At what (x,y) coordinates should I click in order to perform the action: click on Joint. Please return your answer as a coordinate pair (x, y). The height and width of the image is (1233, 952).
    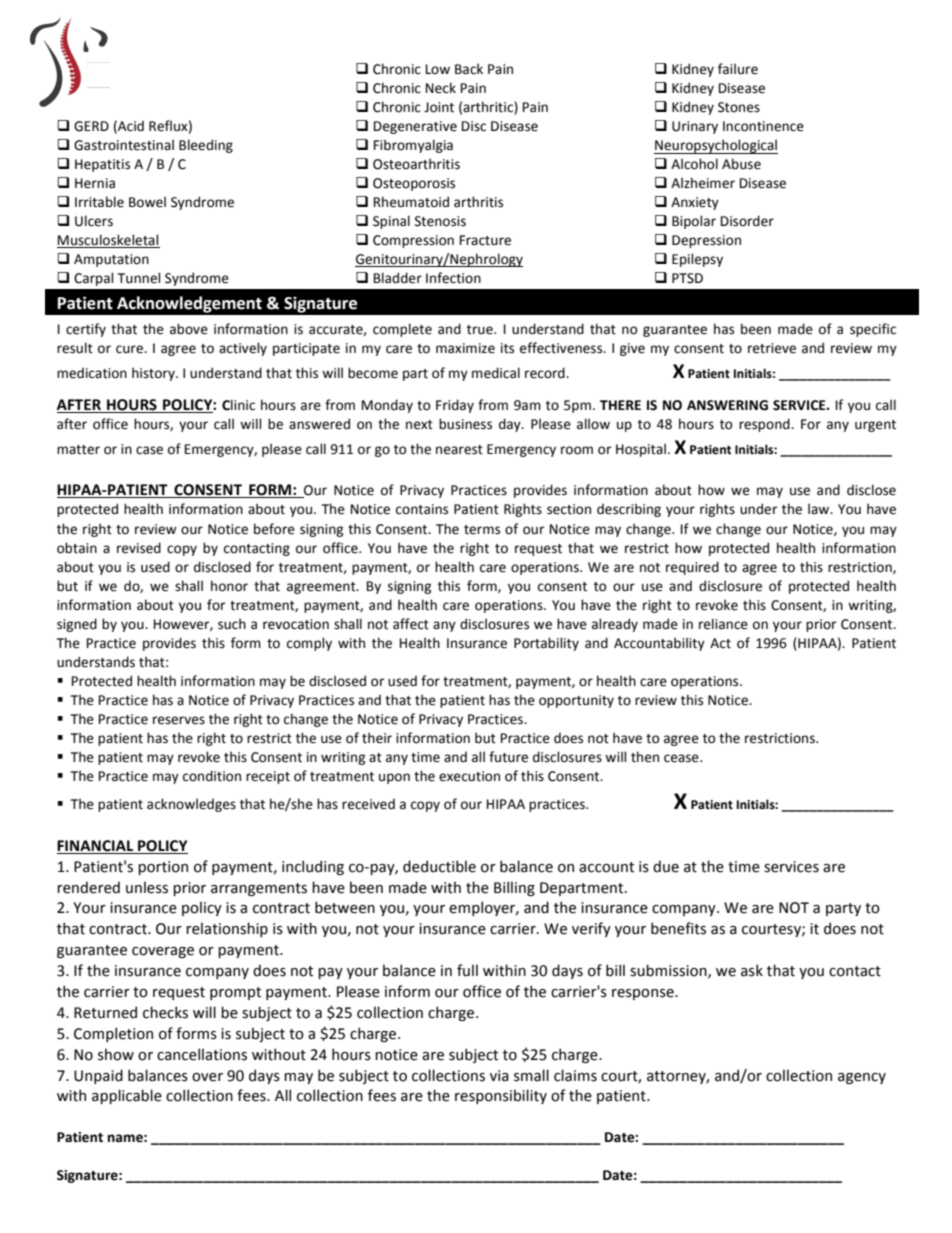
    Looking at the image, I should click on (439, 107).
